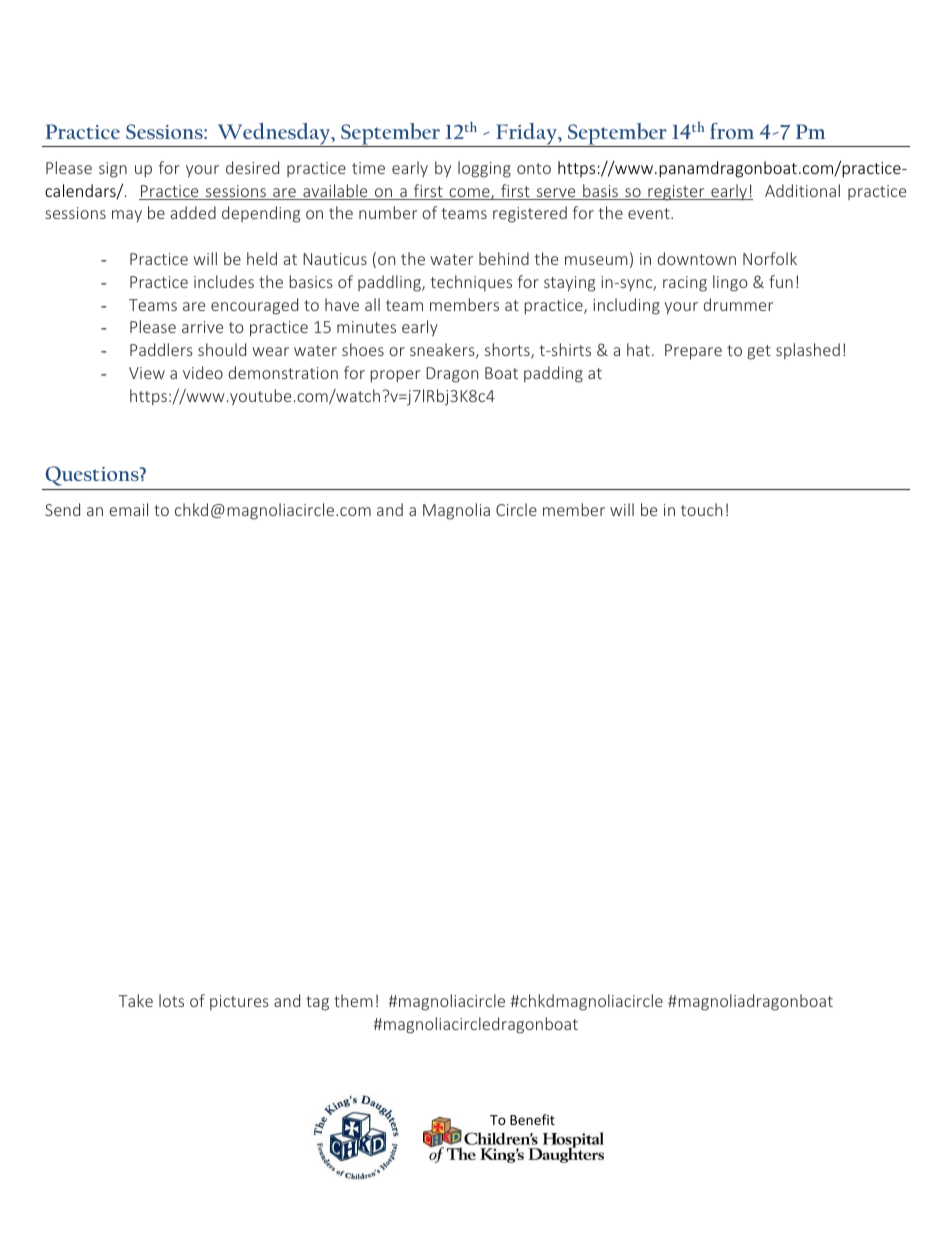 The image size is (952, 1233). What do you see at coordinates (128, 509) in the screenshot?
I see `email` at bounding box center [128, 509].
